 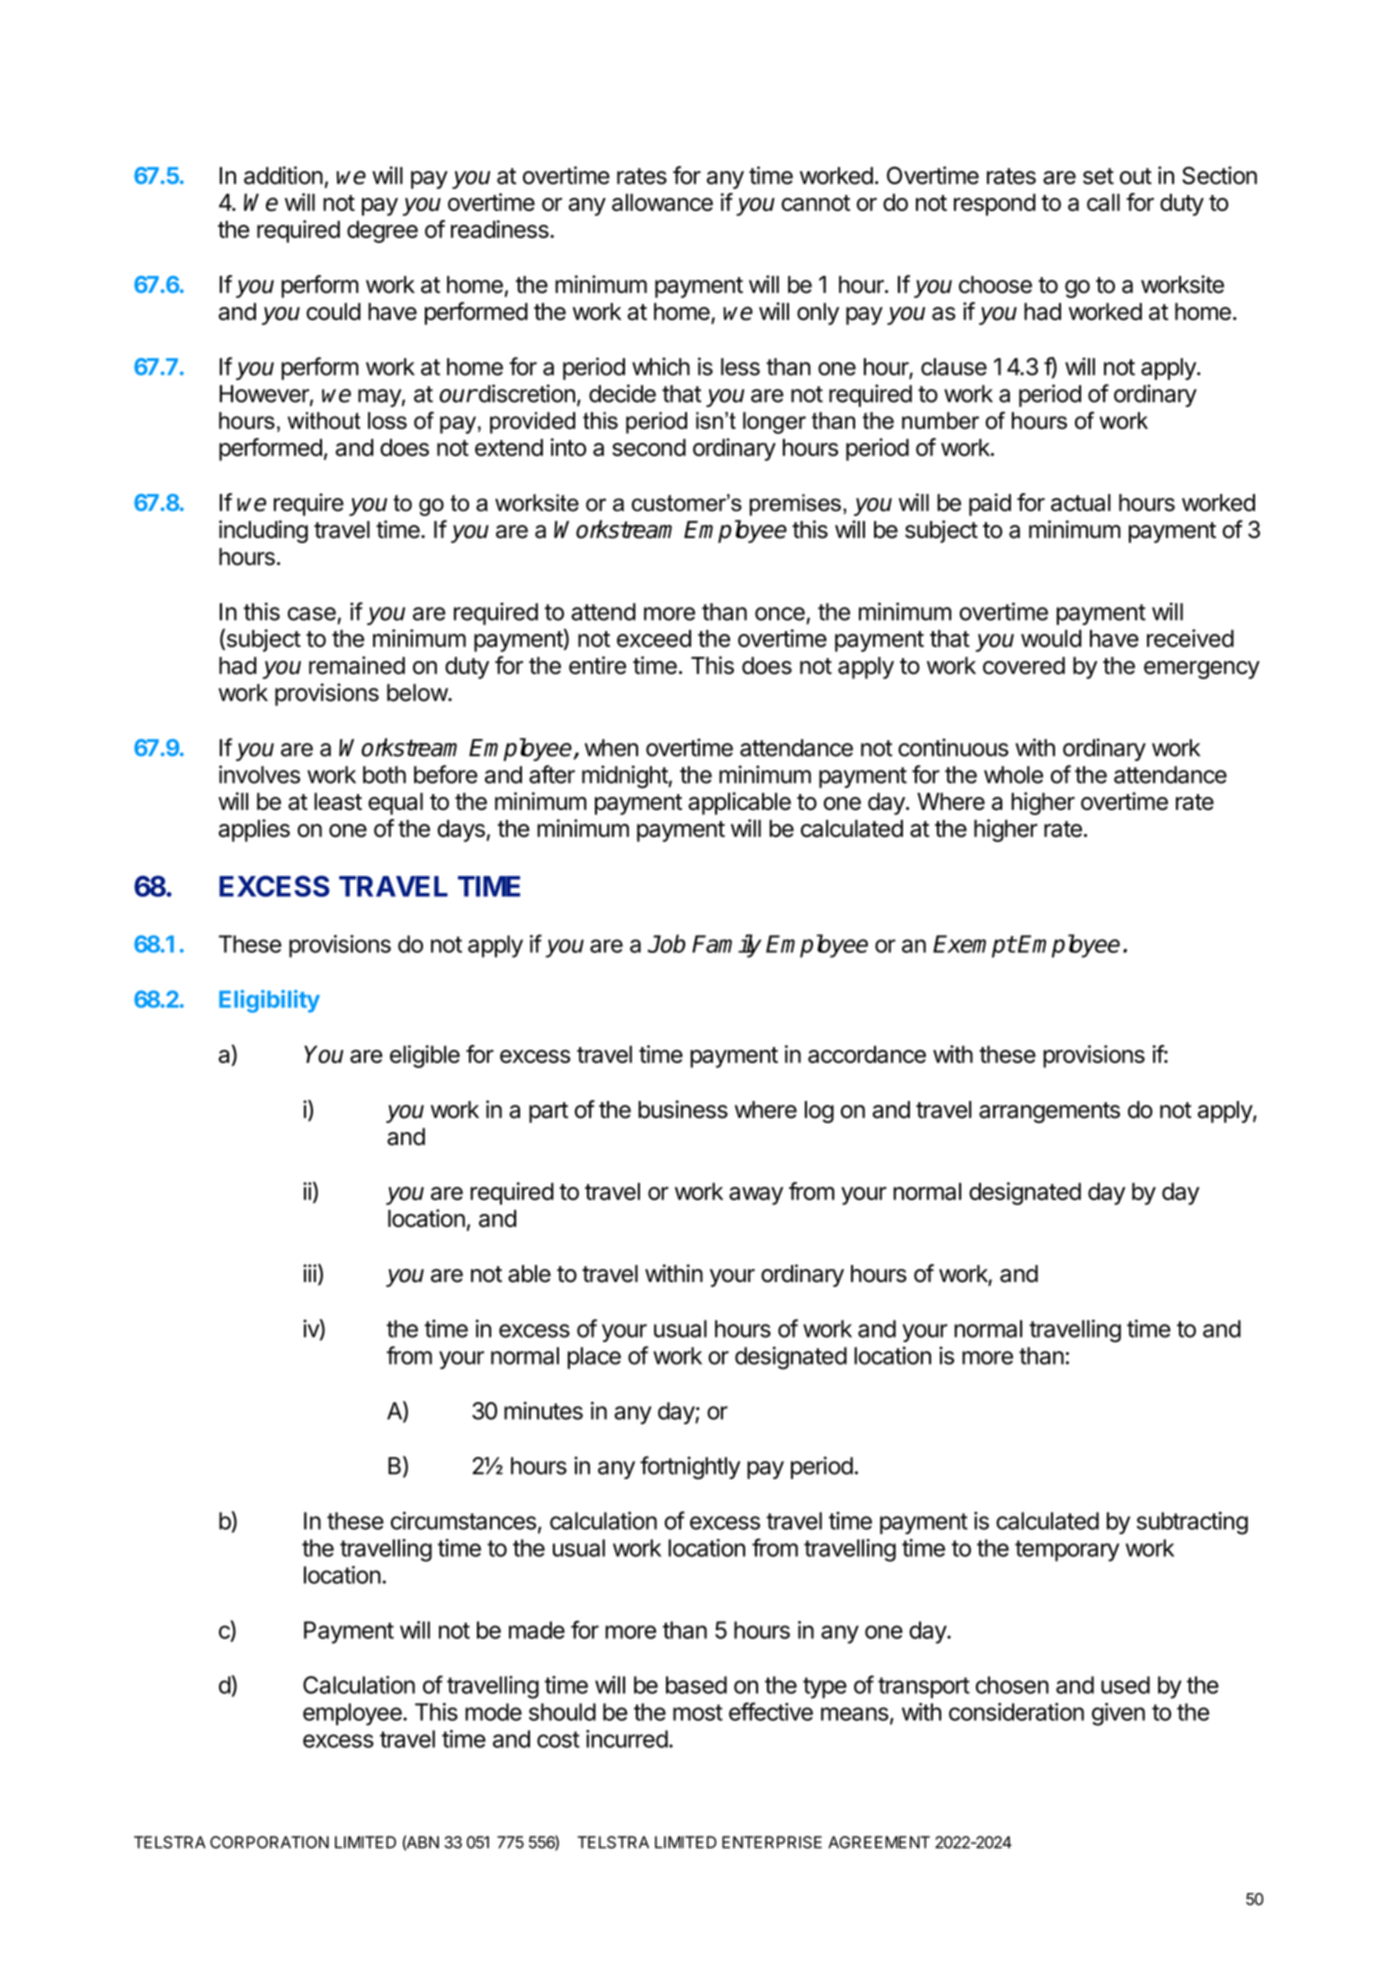 What do you see at coordinates (772, 1842) in the document?
I see `ENTERPRISE` at bounding box center [772, 1842].
